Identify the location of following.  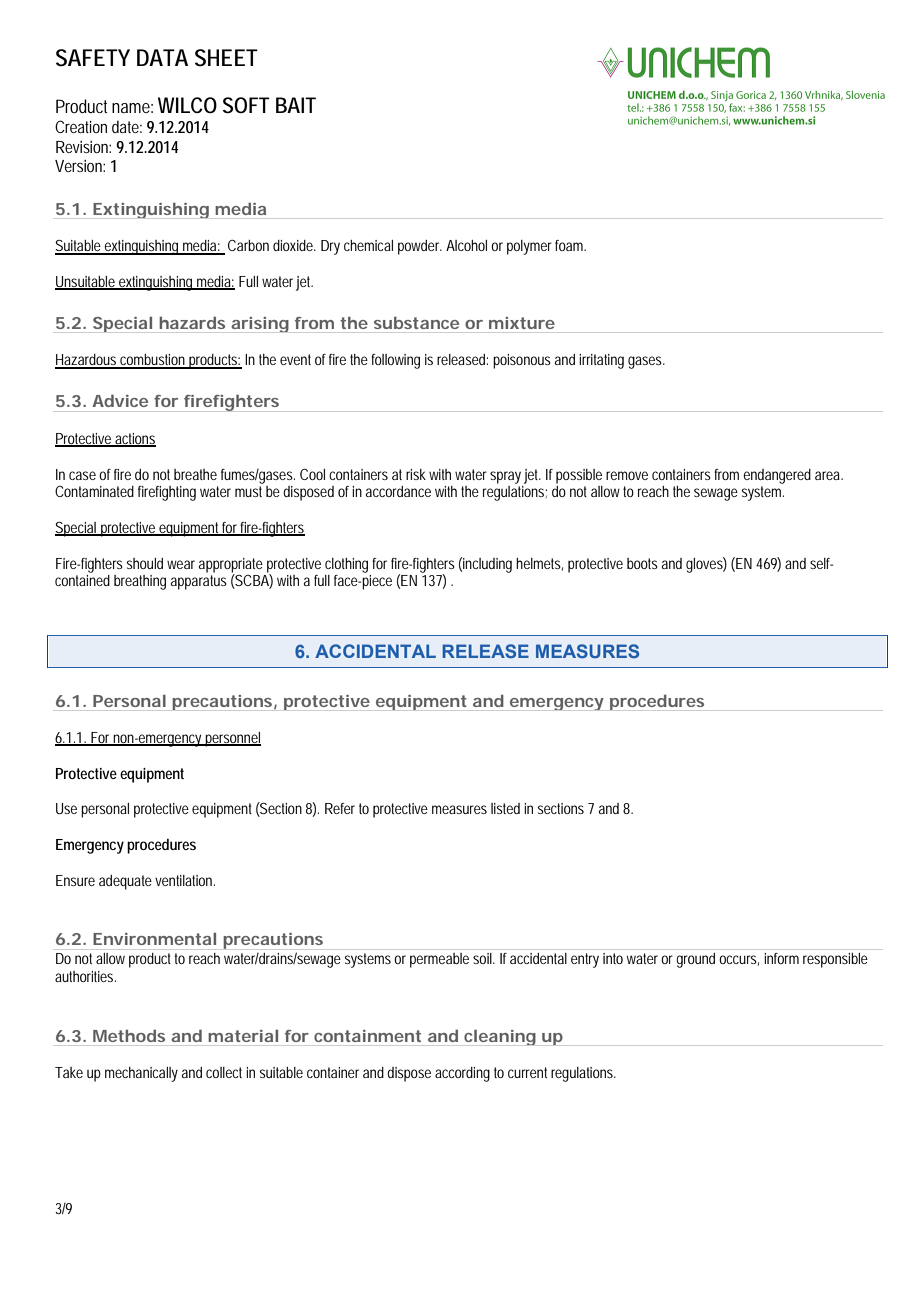
(395, 361).
